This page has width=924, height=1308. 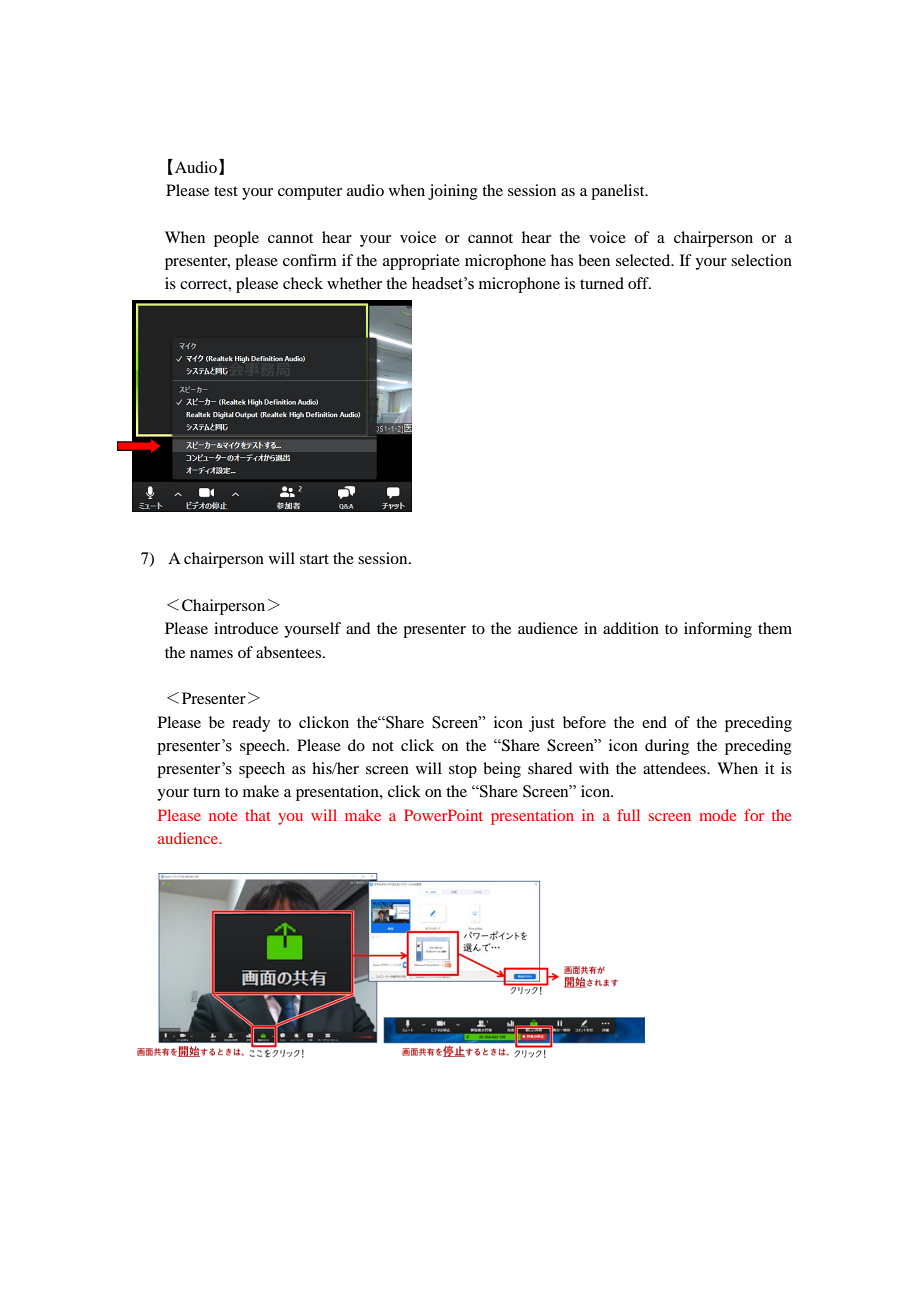 I want to click on and, so click(x=358, y=628).
